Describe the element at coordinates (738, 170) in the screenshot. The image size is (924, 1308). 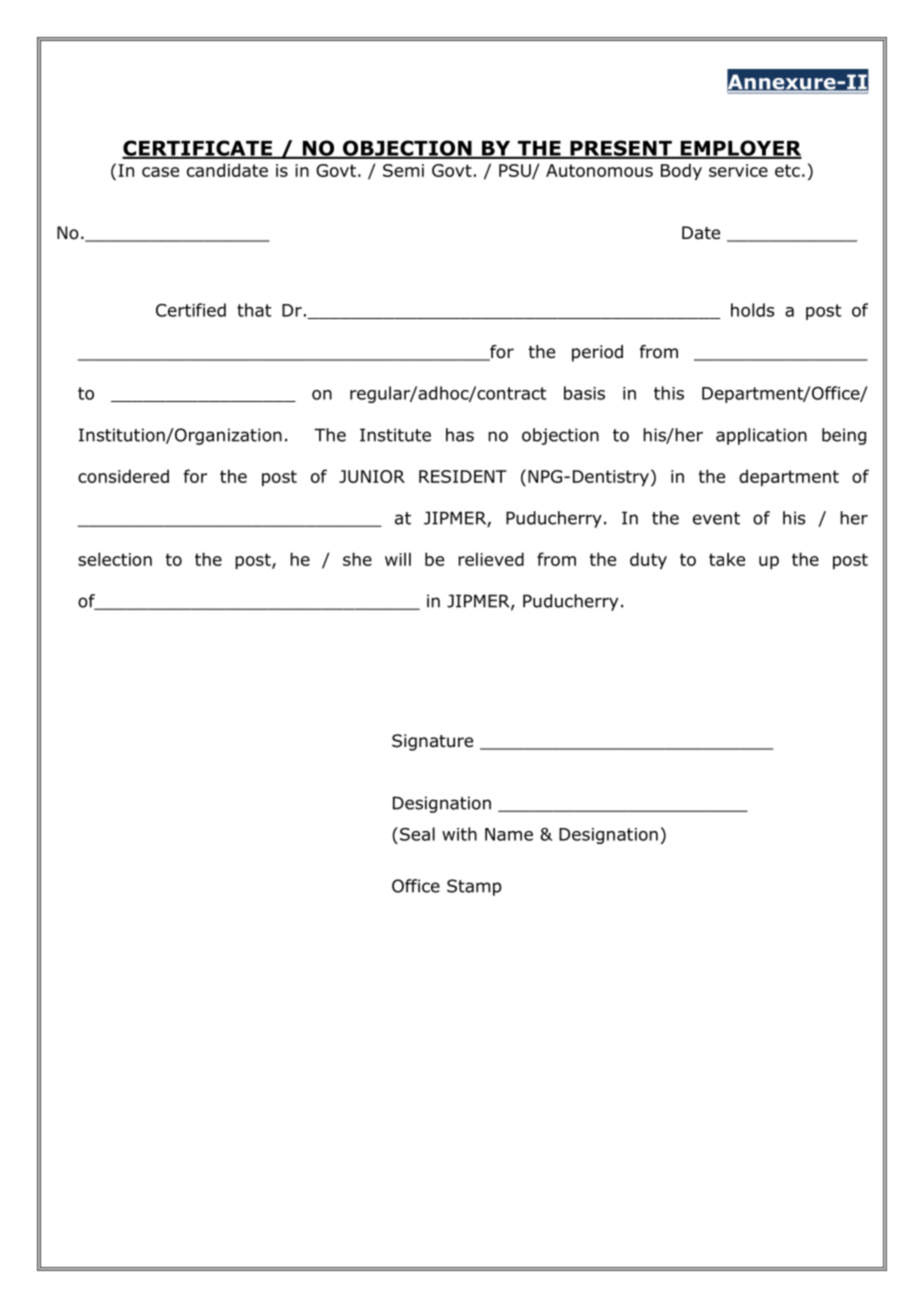
I see `service` at that location.
